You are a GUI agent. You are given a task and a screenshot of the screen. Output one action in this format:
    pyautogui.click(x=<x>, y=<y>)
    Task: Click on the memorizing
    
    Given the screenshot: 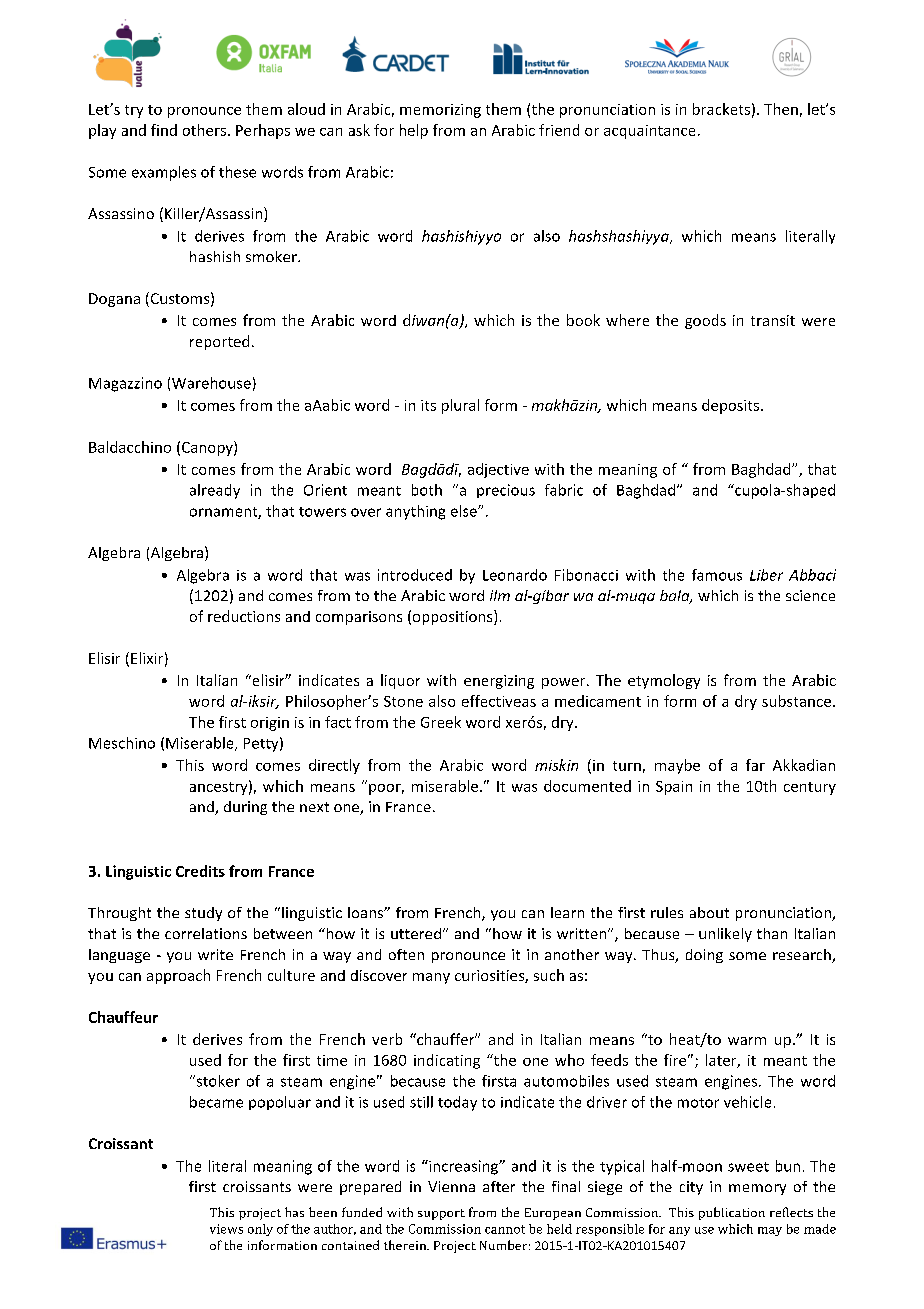 What is the action you would take?
    pyautogui.click(x=440, y=111)
